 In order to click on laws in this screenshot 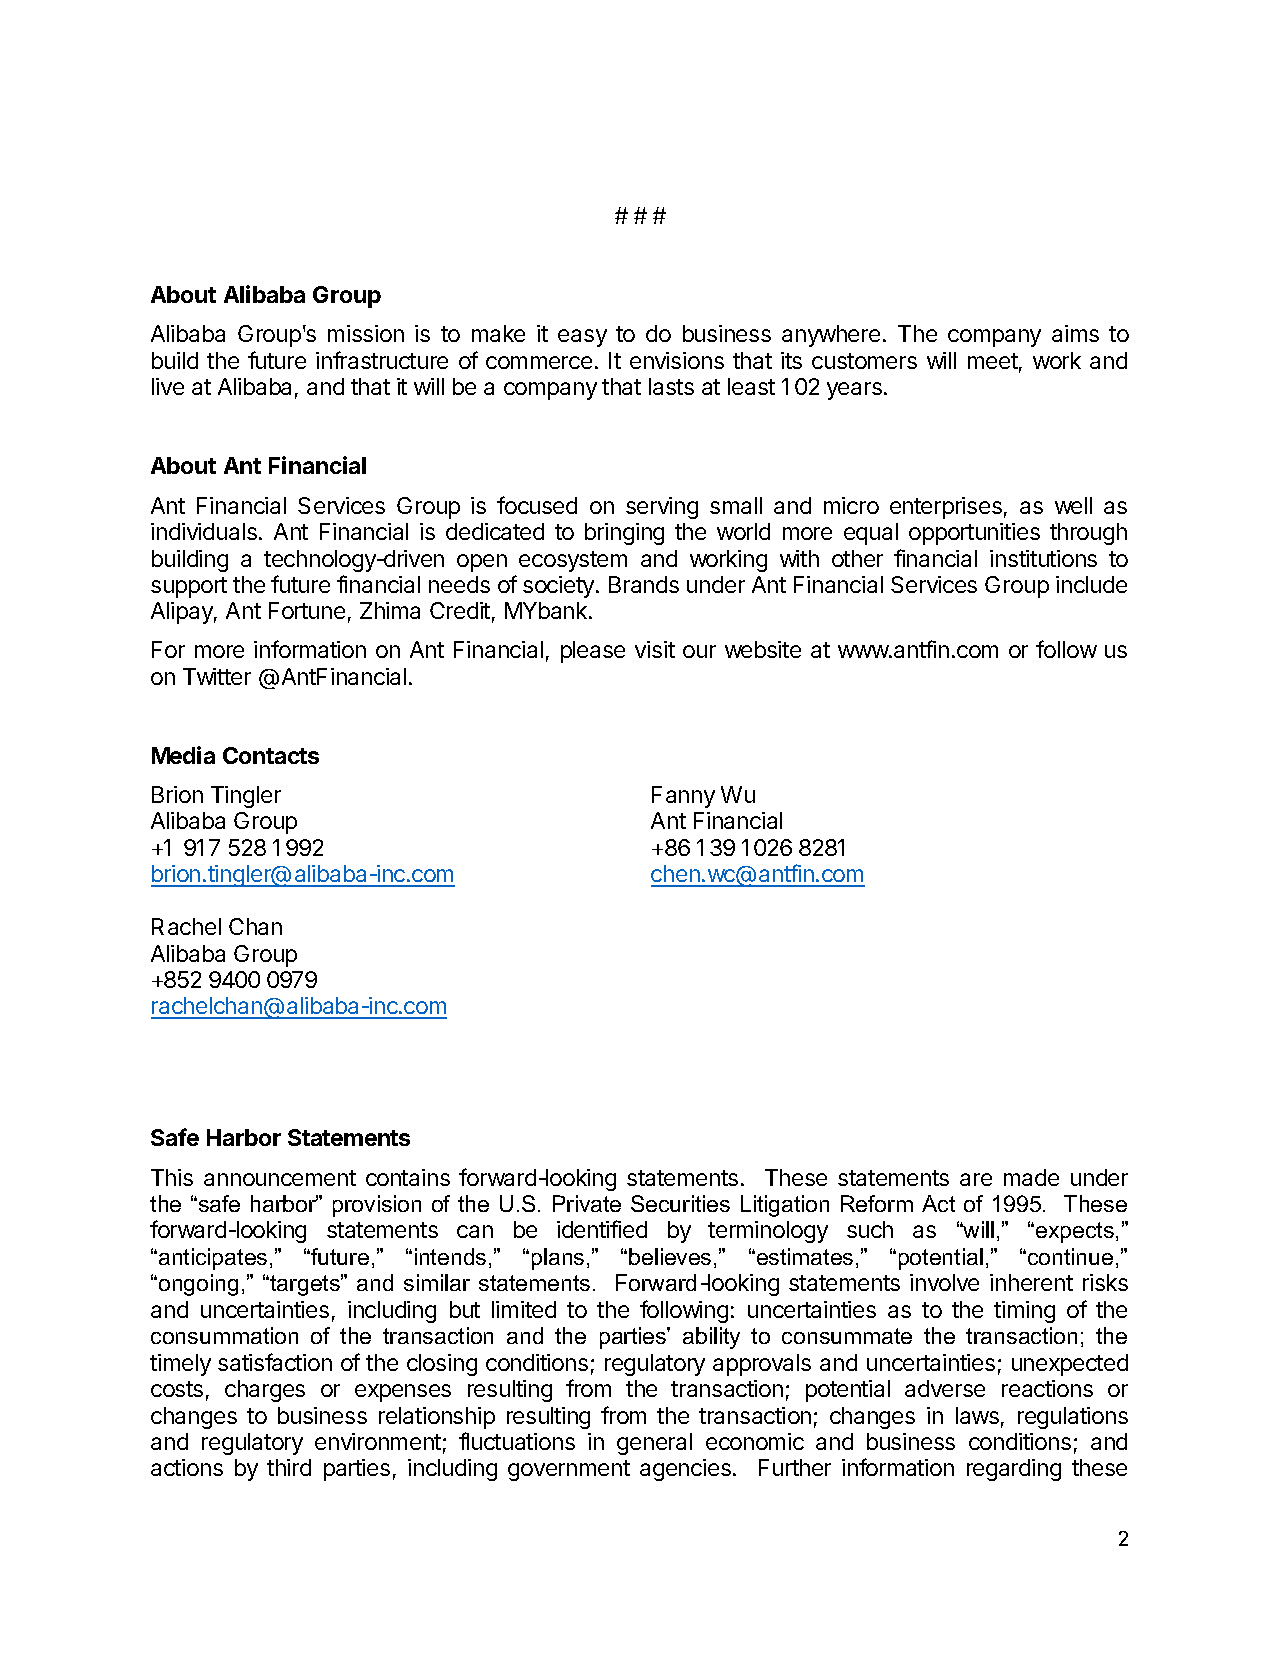, I will do `click(977, 1415)`.
